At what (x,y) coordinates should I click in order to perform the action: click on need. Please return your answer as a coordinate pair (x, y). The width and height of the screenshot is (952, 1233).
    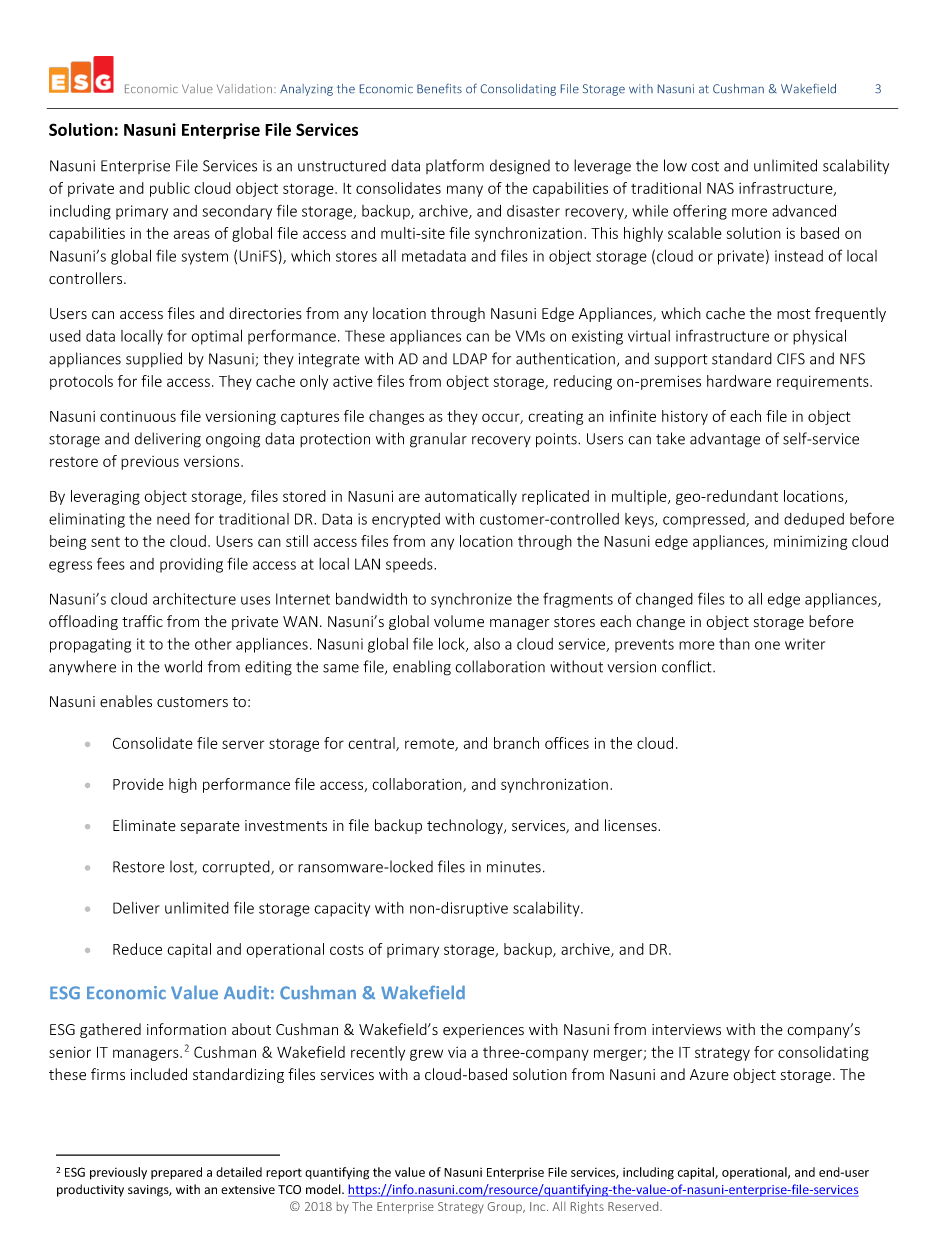
    Looking at the image, I should click on (173, 519).
